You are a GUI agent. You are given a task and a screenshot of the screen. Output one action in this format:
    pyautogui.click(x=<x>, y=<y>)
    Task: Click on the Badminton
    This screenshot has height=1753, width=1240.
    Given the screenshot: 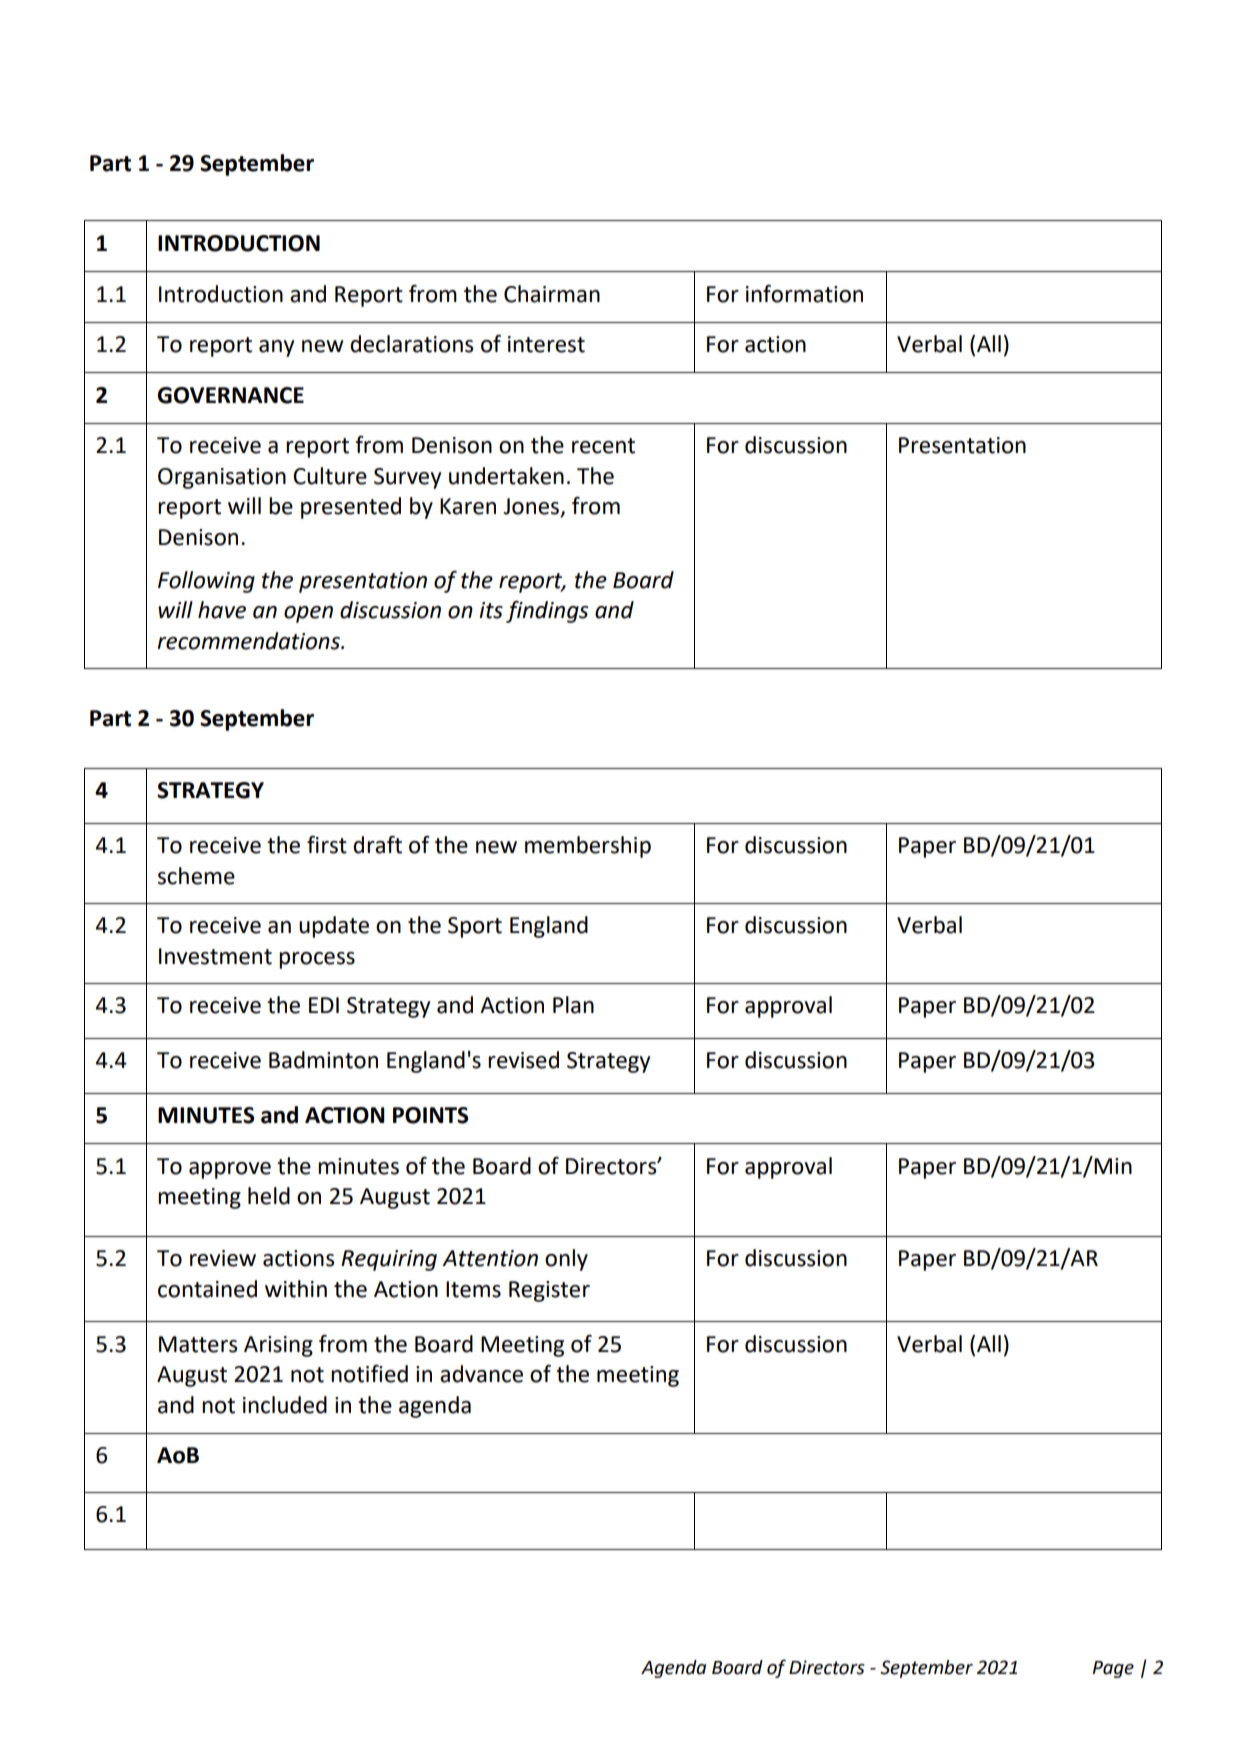 What is the action you would take?
    pyautogui.click(x=323, y=1060)
